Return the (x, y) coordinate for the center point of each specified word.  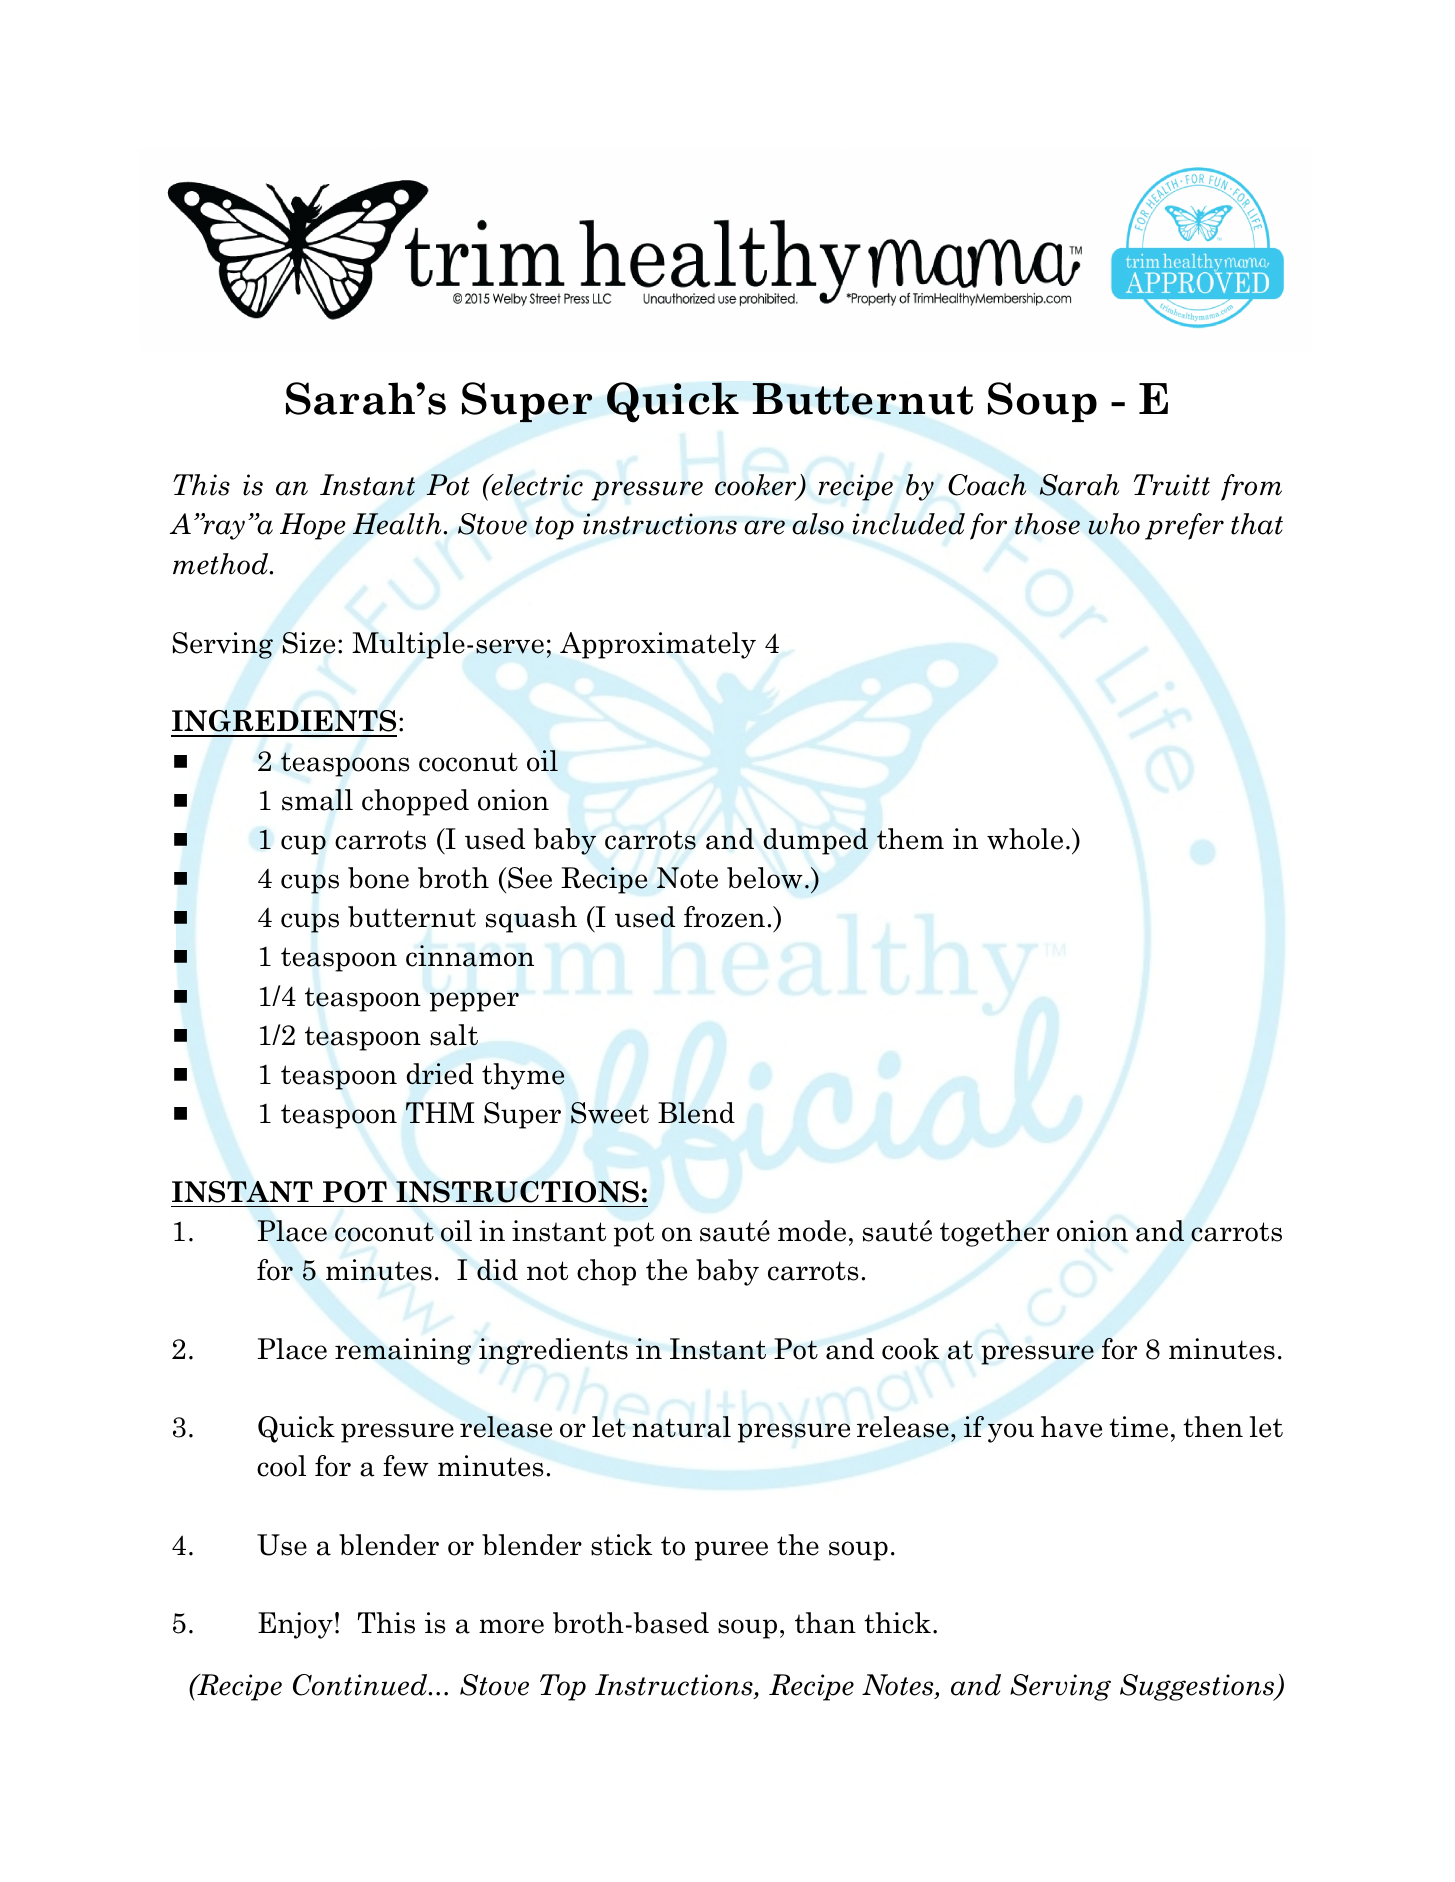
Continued (361, 1685)
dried (440, 1074)
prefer (1184, 526)
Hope (313, 526)
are (764, 527)
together (994, 1233)
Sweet (610, 1113)
